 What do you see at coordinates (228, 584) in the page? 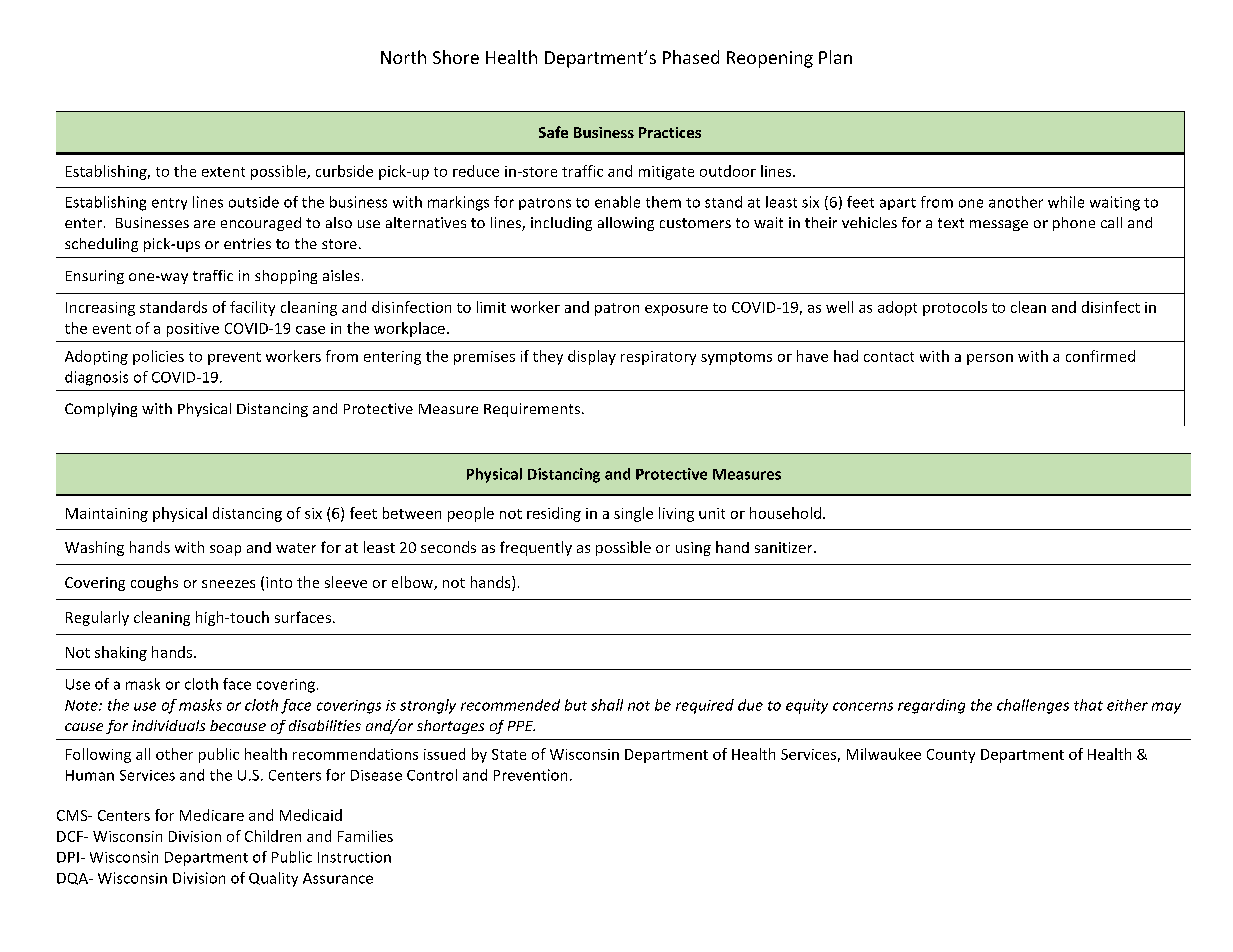
I see `sneezes` at bounding box center [228, 584].
